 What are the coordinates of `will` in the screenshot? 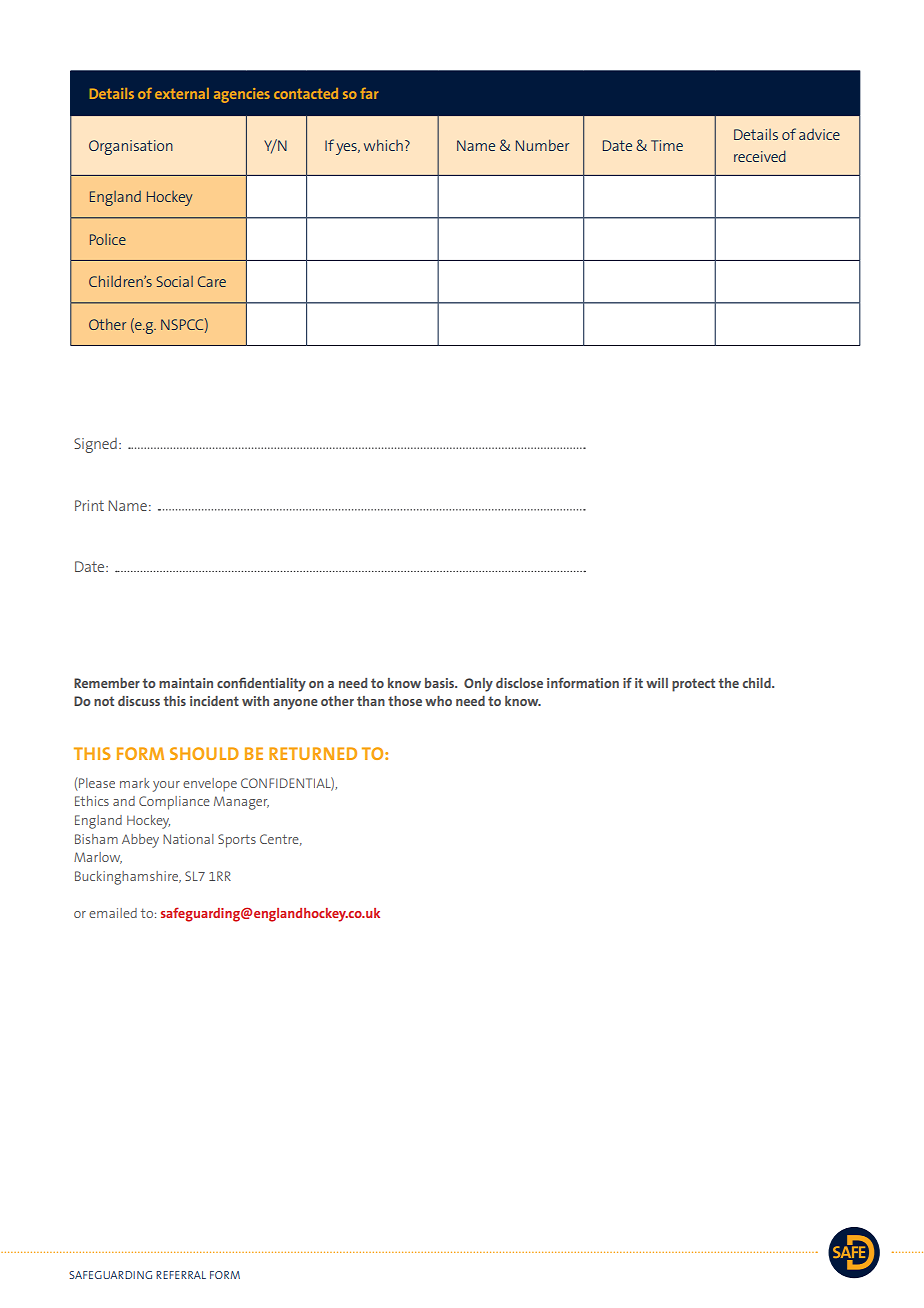 It's located at (657, 683).
